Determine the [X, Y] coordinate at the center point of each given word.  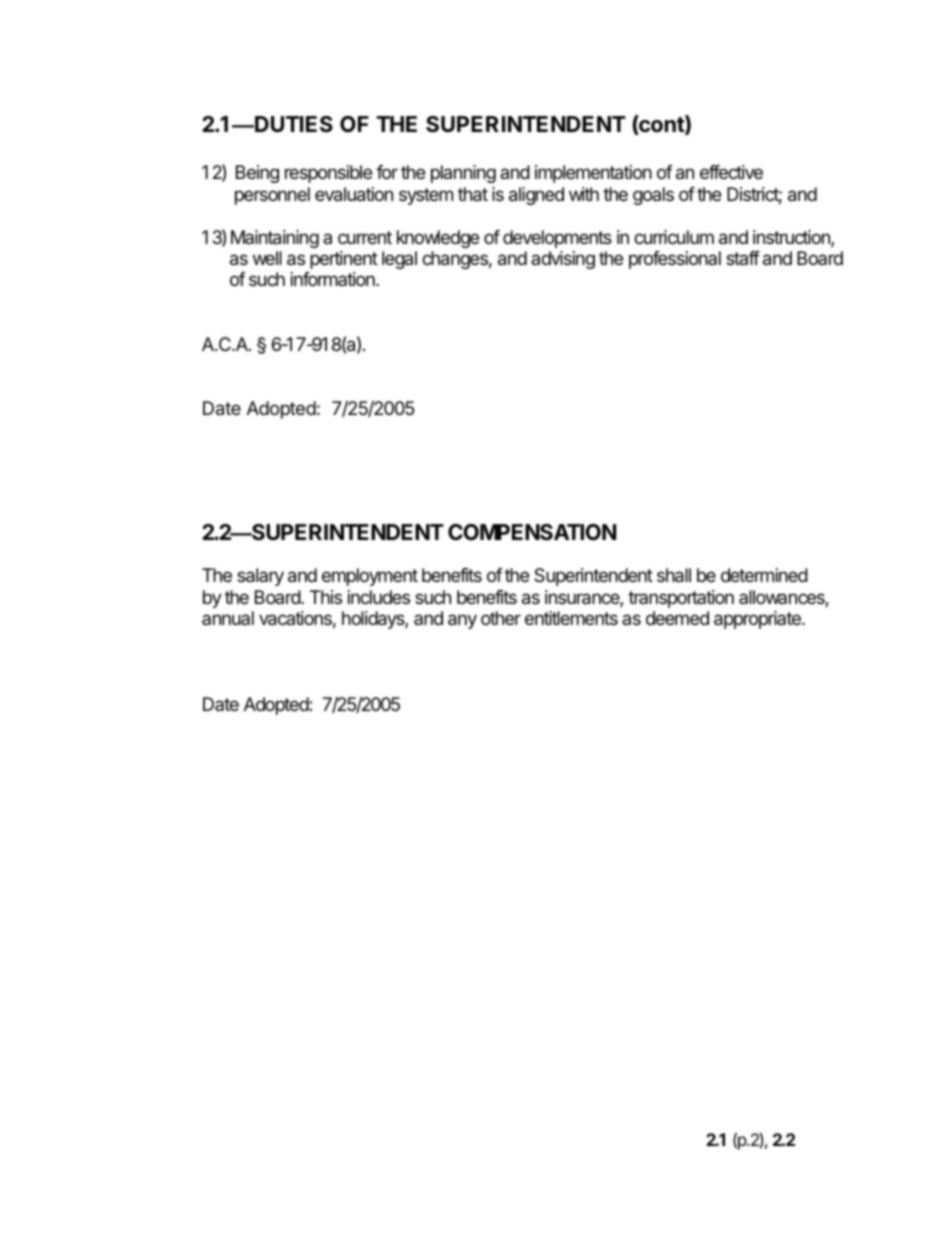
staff [743, 258]
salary [260, 577]
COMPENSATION [532, 532]
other [501, 618]
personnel [272, 196]
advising [563, 260]
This [326, 597]
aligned [536, 196]
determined [764, 575]
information [334, 279]
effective [731, 172]
